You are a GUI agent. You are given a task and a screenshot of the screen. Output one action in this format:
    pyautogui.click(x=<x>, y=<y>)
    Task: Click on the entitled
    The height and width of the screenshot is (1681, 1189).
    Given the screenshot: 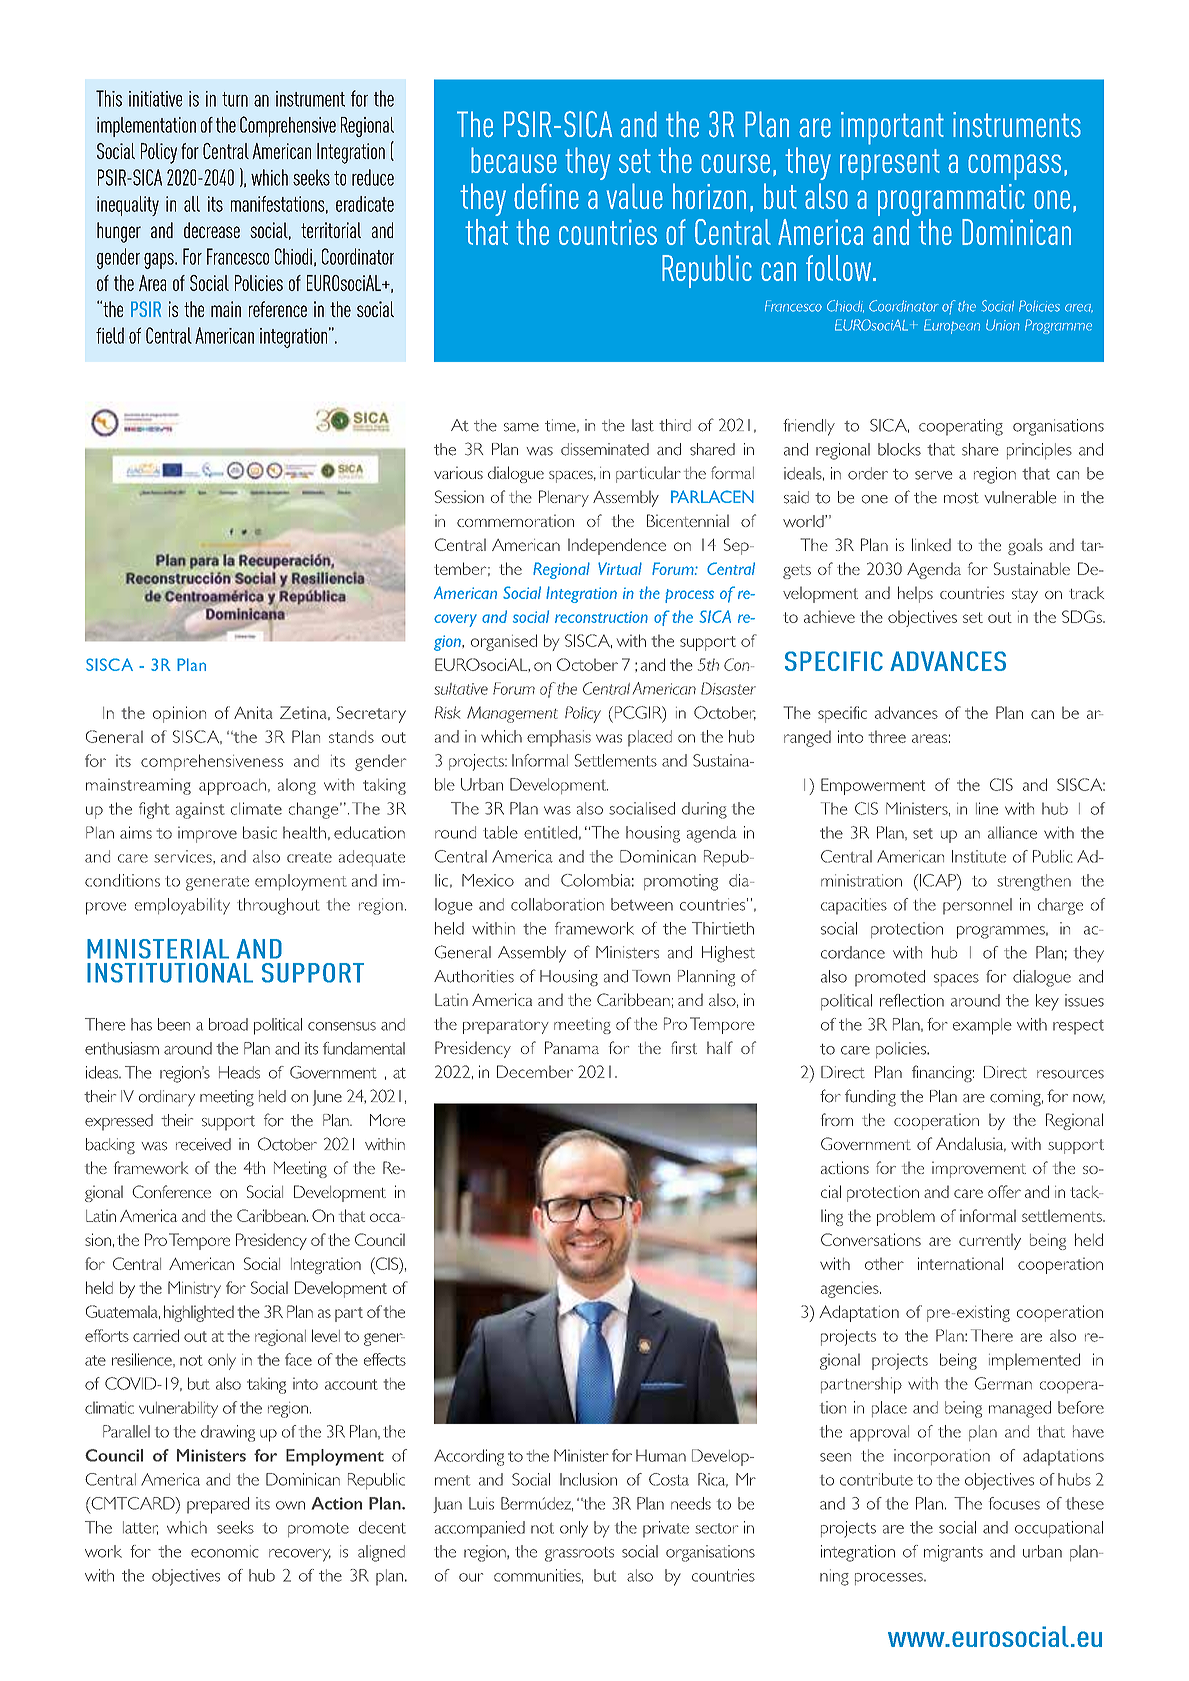 What is the action you would take?
    pyautogui.click(x=550, y=832)
